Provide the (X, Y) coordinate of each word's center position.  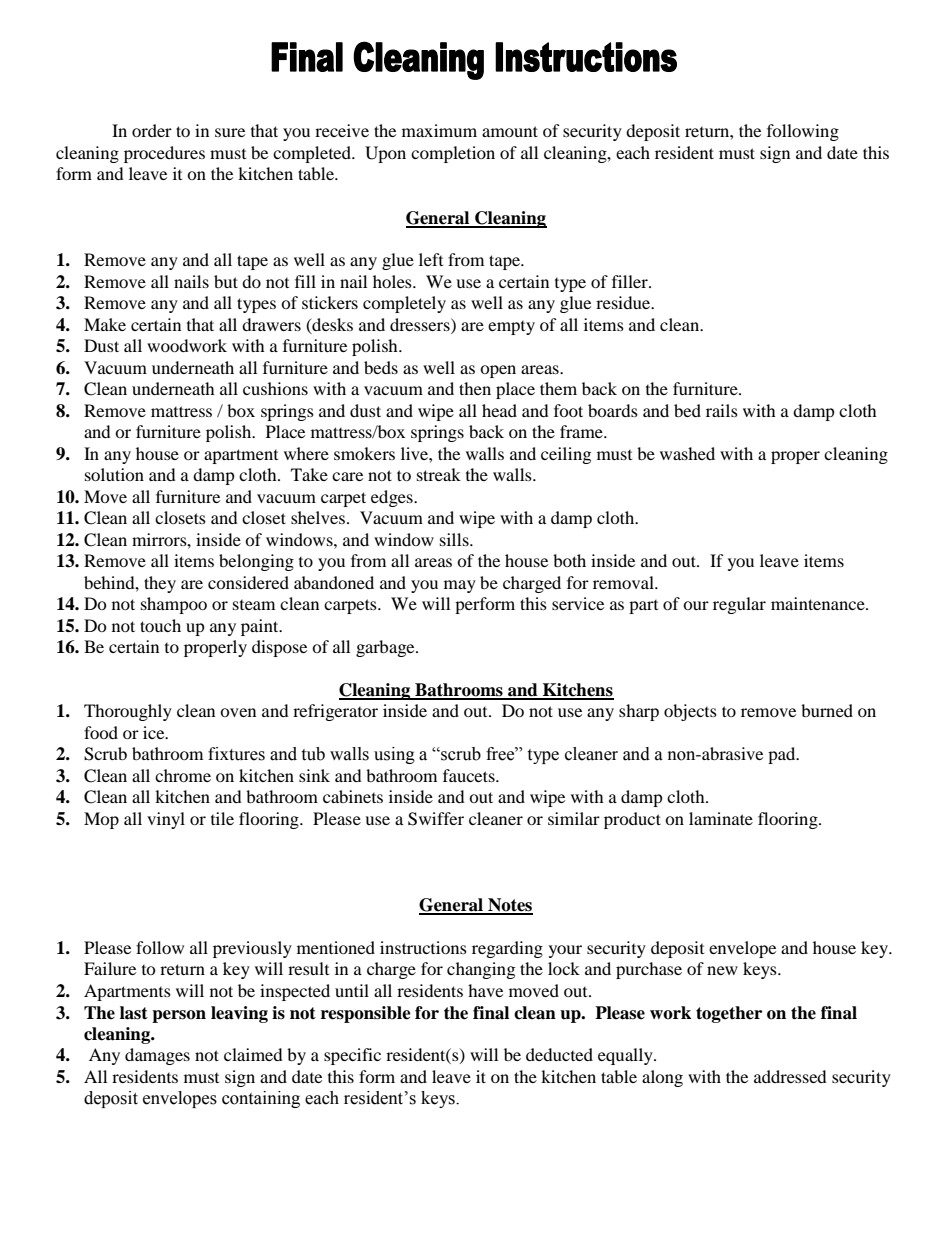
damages (157, 1056)
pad (783, 755)
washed (687, 453)
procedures (164, 154)
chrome (183, 775)
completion (453, 154)
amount (510, 131)
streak (439, 474)
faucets (470, 775)
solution (114, 474)
